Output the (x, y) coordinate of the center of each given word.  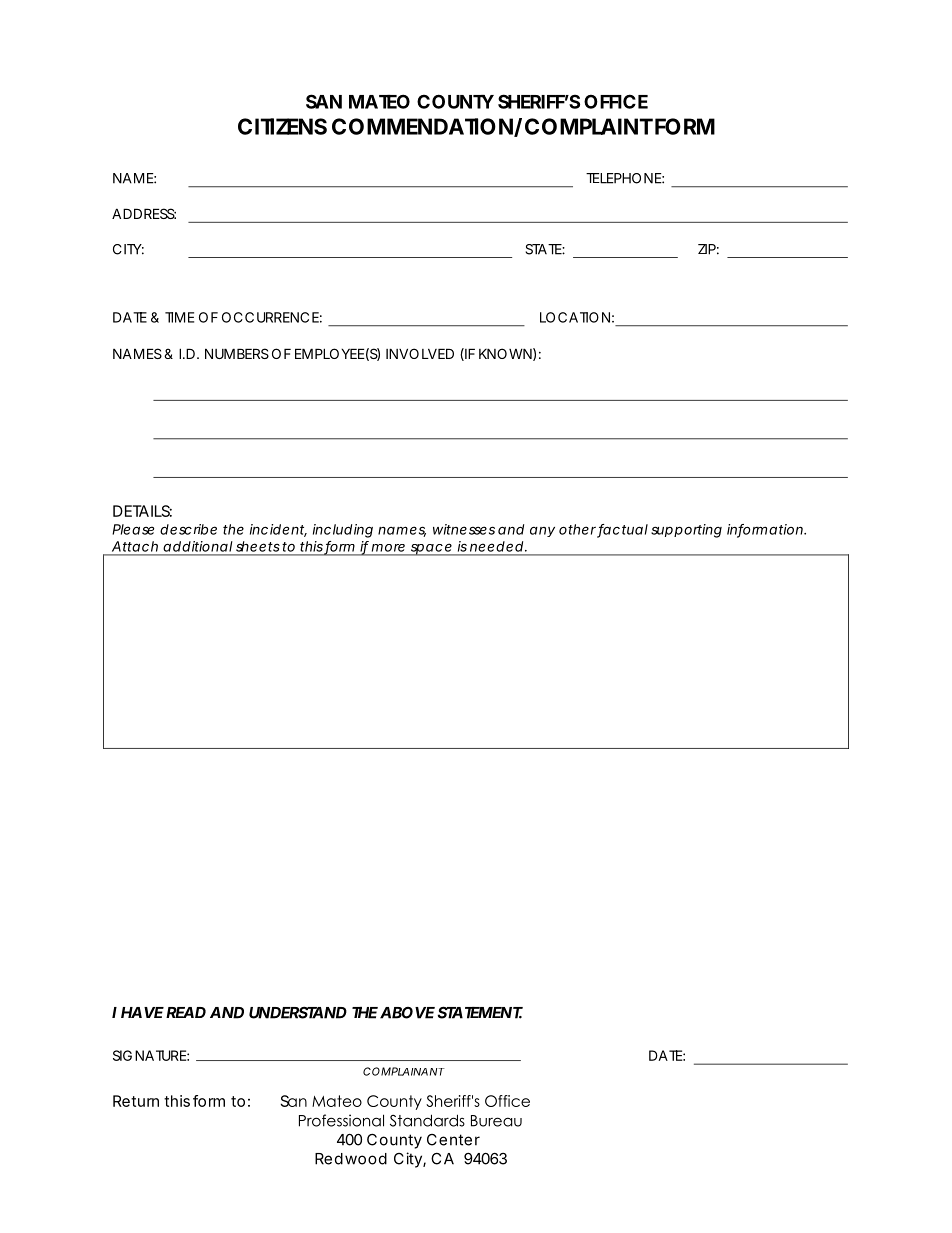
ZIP (708, 249)
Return (136, 1101)
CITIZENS (282, 126)
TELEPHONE (625, 178)
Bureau (496, 1121)
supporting (686, 531)
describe (188, 529)
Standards (427, 1120)
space (432, 549)
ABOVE (407, 1013)
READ (186, 1012)
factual (622, 530)
